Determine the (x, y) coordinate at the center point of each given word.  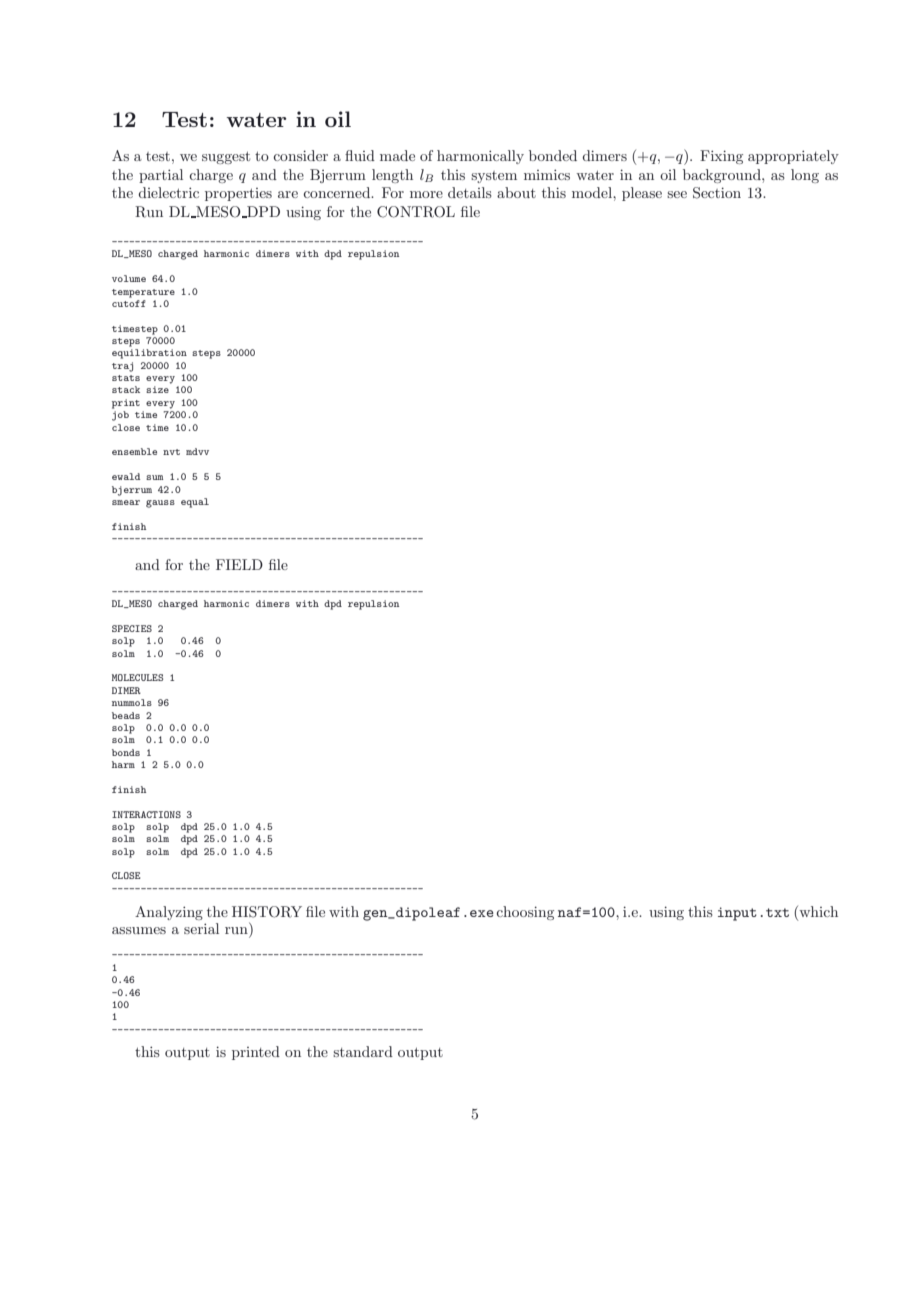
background (723, 176)
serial (201, 928)
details (470, 192)
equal (195, 503)
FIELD (239, 564)
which (817, 911)
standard (363, 1051)
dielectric (168, 192)
